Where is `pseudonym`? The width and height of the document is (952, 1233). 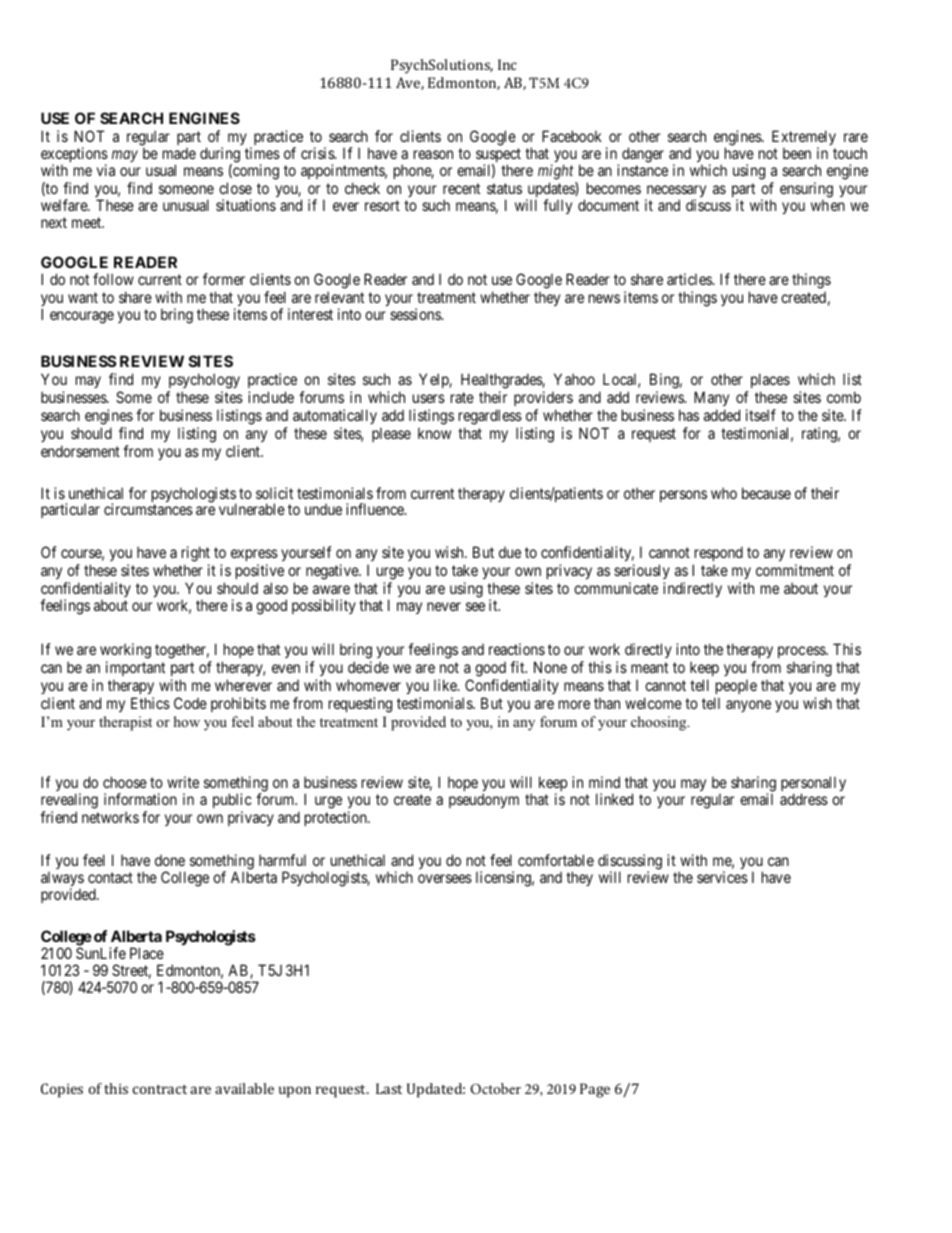
pseudonym is located at coordinates (484, 800).
